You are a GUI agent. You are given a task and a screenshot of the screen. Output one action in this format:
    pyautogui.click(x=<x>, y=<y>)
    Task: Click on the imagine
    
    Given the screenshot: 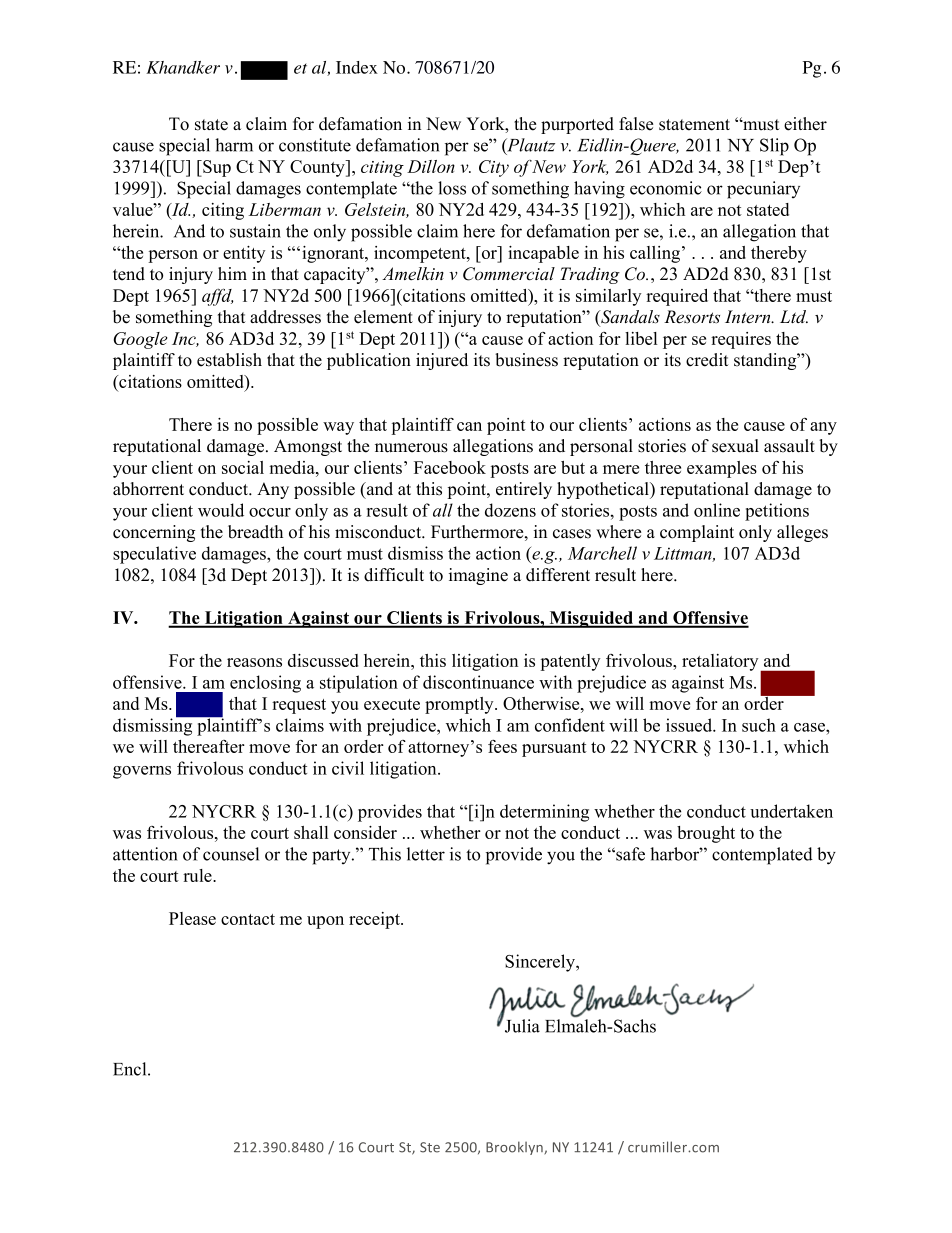 What is the action you would take?
    pyautogui.click(x=478, y=576)
